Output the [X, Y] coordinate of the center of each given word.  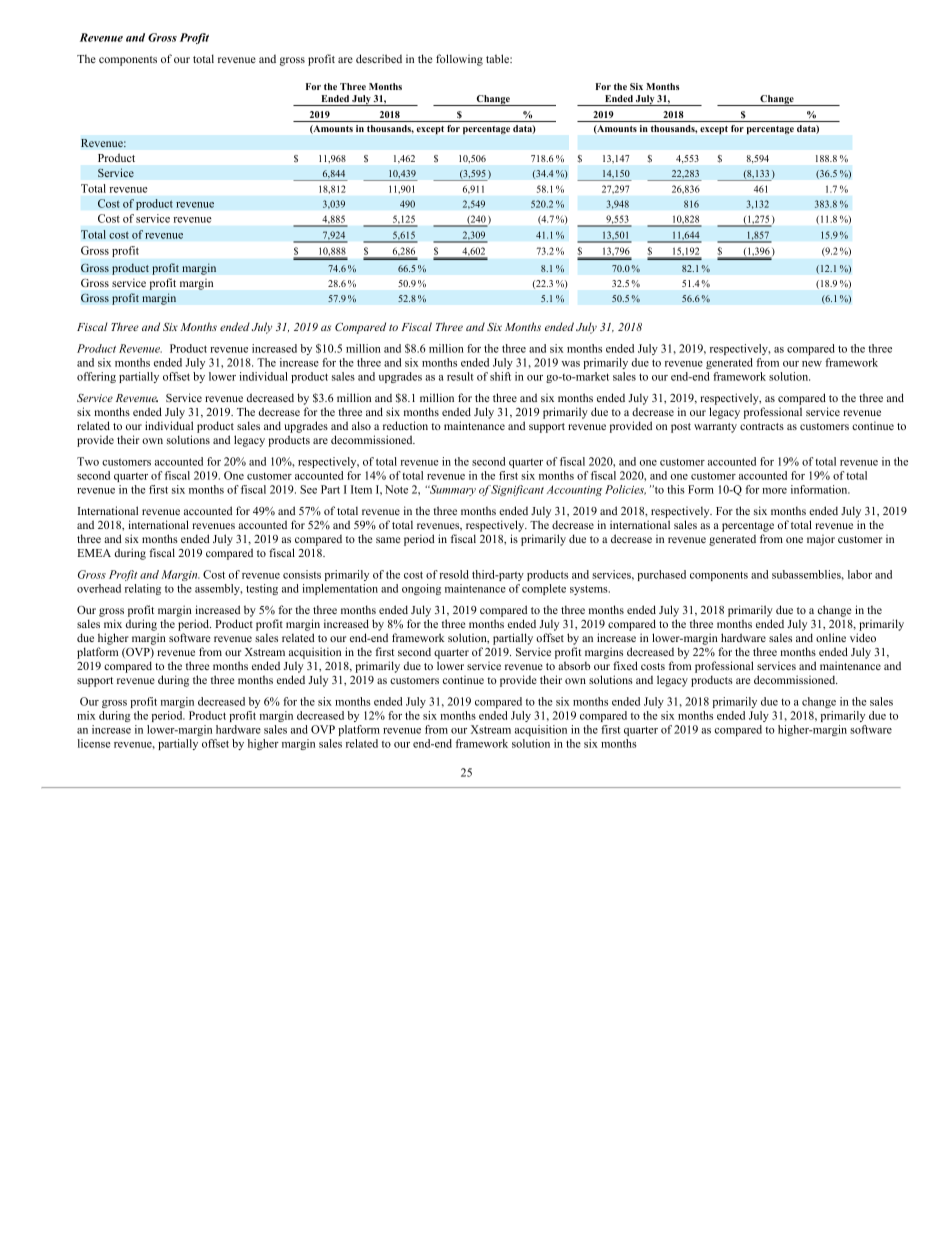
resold [454, 574]
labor [860, 574]
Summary [452, 490]
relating [143, 589]
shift [500, 376]
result [460, 376]
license [94, 743]
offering [96, 377]
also [361, 425]
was [571, 364]
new [812, 364]
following [459, 60]
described [379, 58]
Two [88, 461]
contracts [762, 426]
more [774, 491]
